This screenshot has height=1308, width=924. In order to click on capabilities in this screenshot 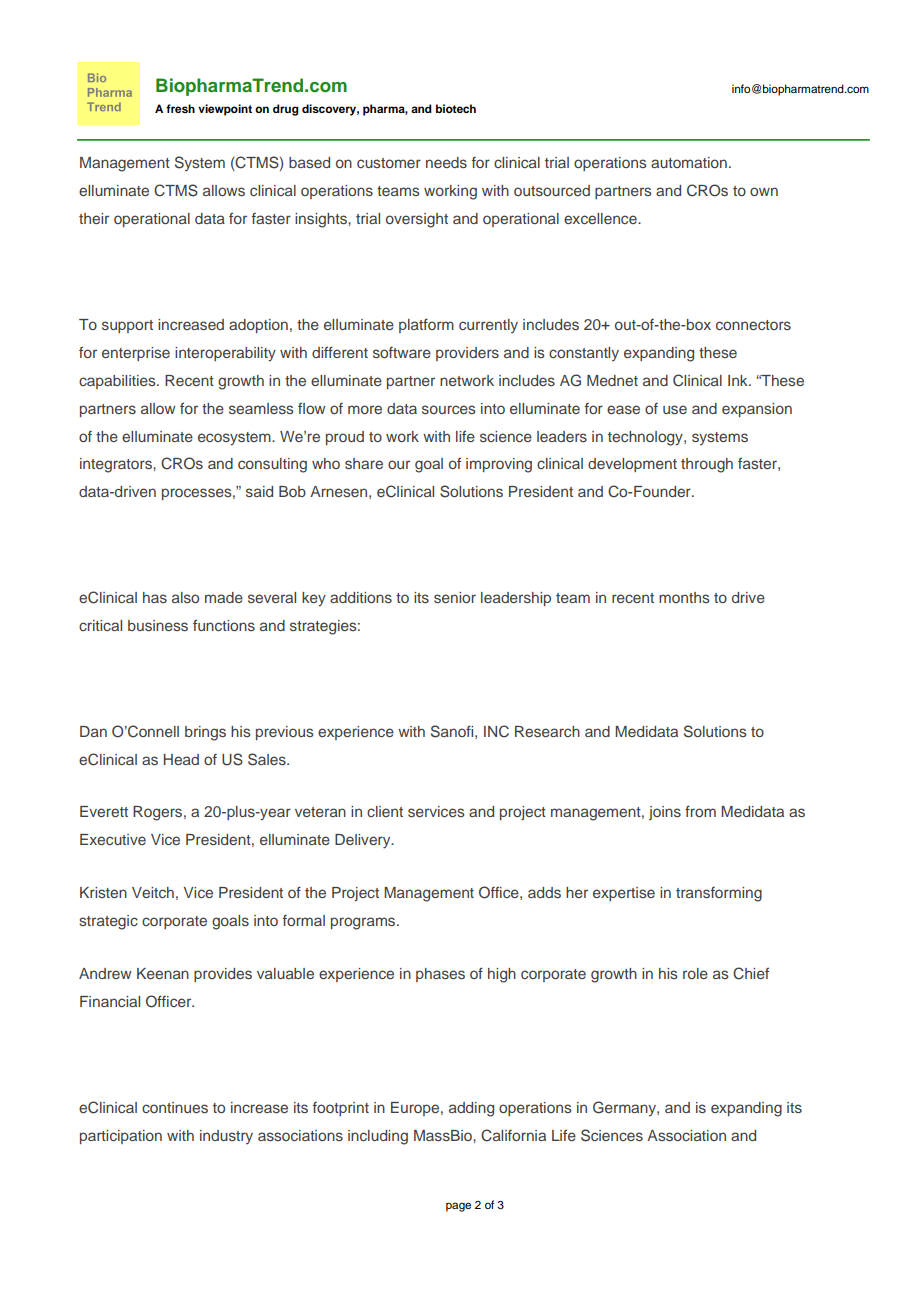, I will do `click(118, 382)`.
